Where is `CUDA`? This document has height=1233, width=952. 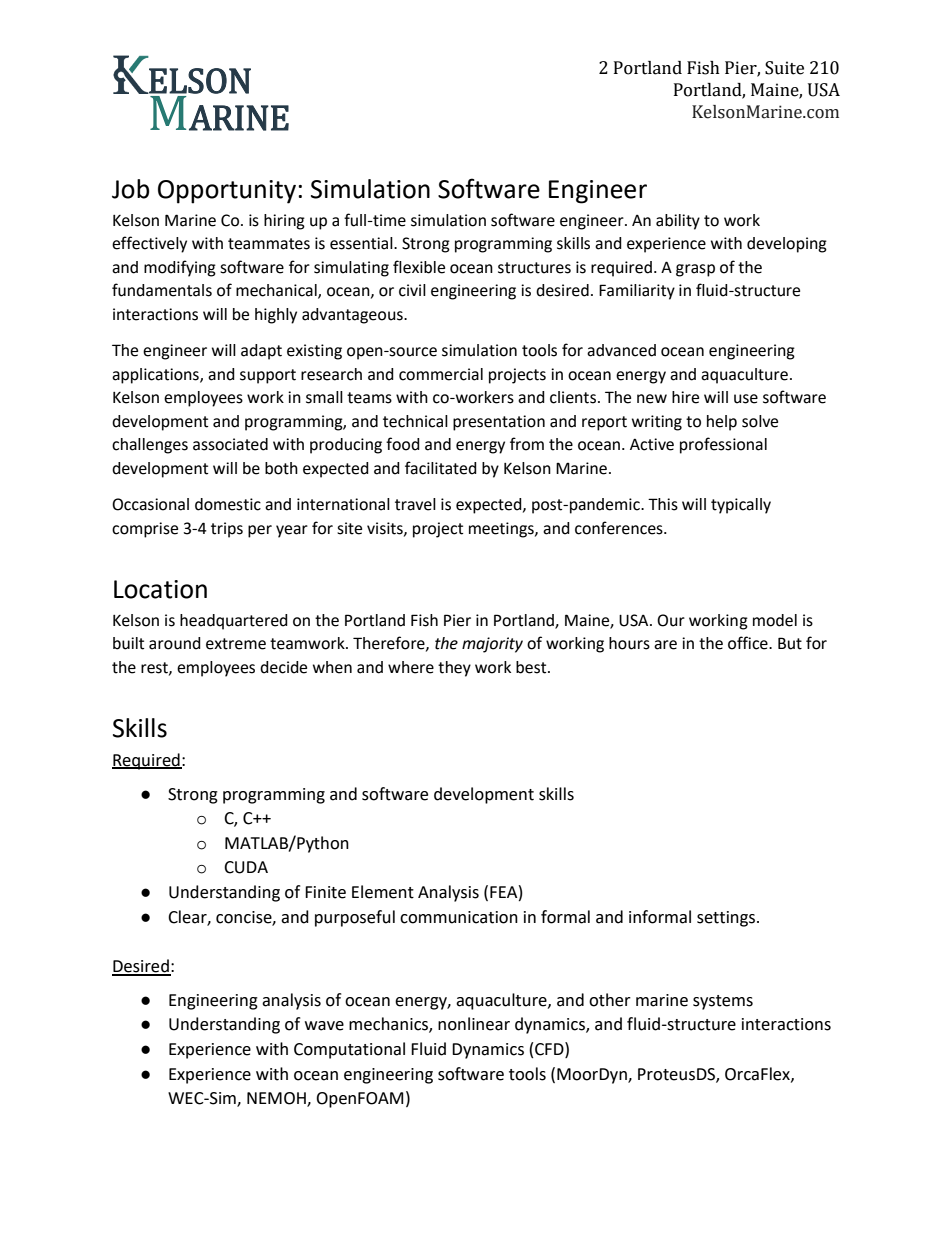
CUDA is located at coordinates (246, 867).
